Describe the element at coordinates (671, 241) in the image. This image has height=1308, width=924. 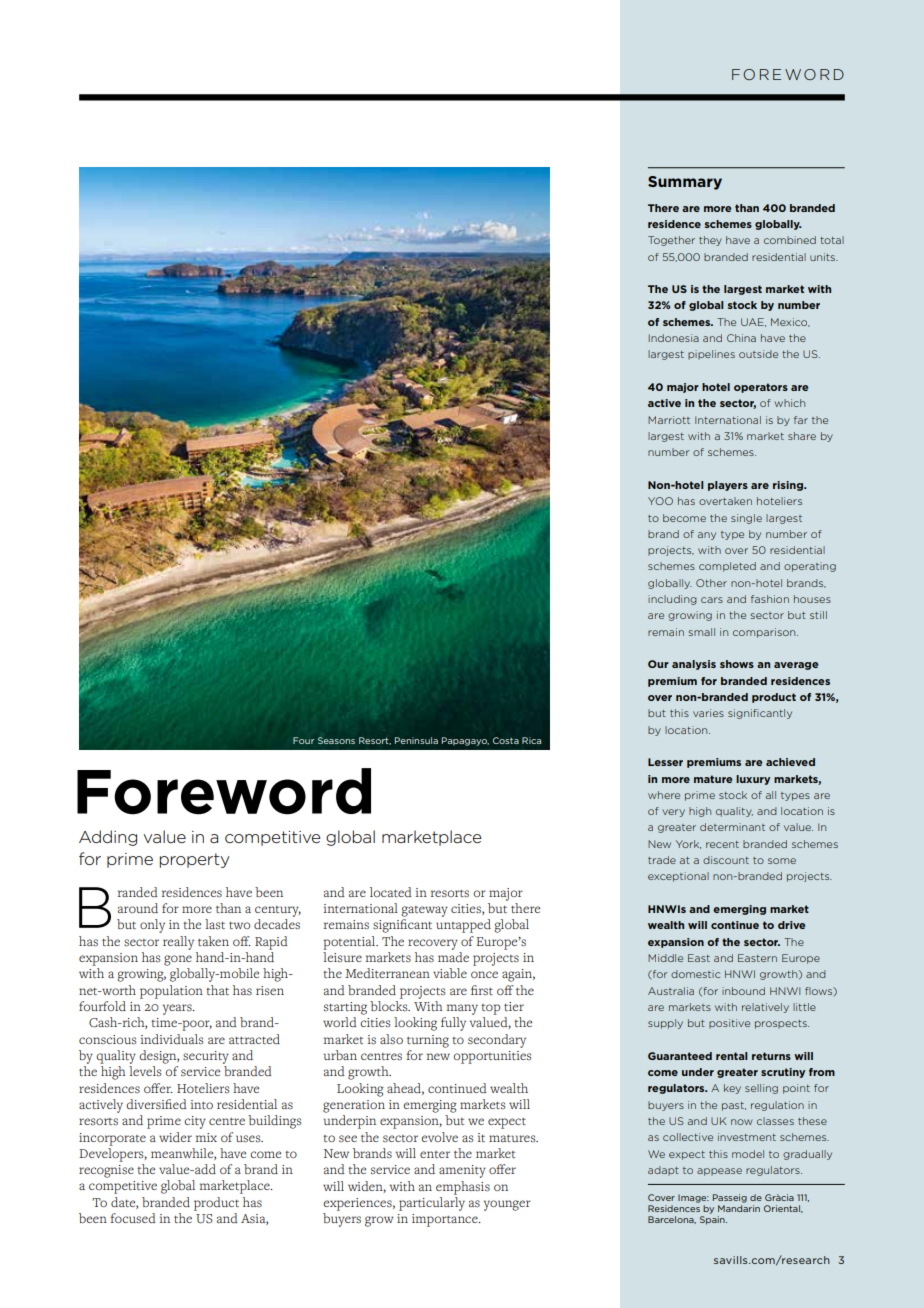
I see `Together` at that location.
